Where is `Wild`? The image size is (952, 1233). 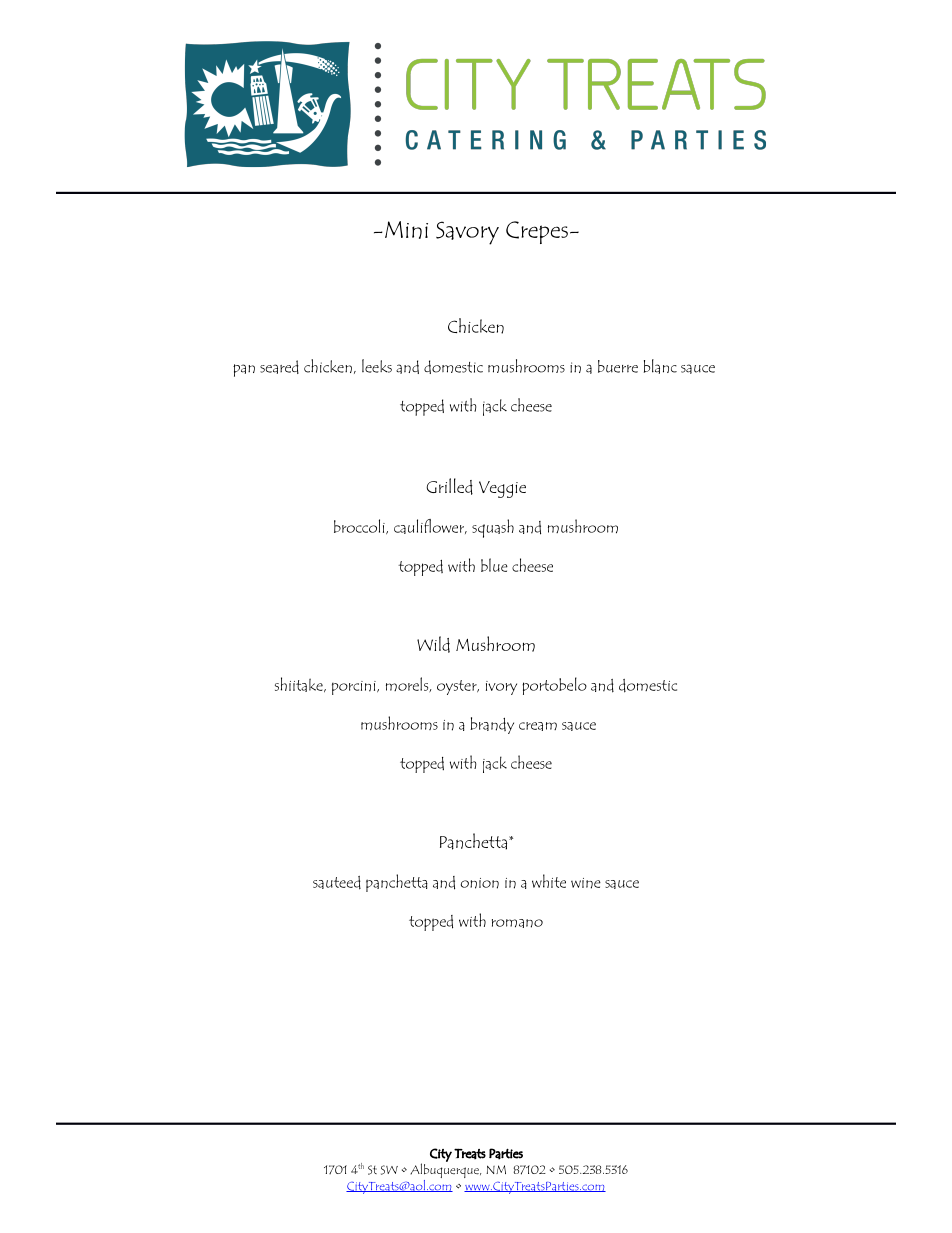 Wild is located at coordinates (433, 644).
